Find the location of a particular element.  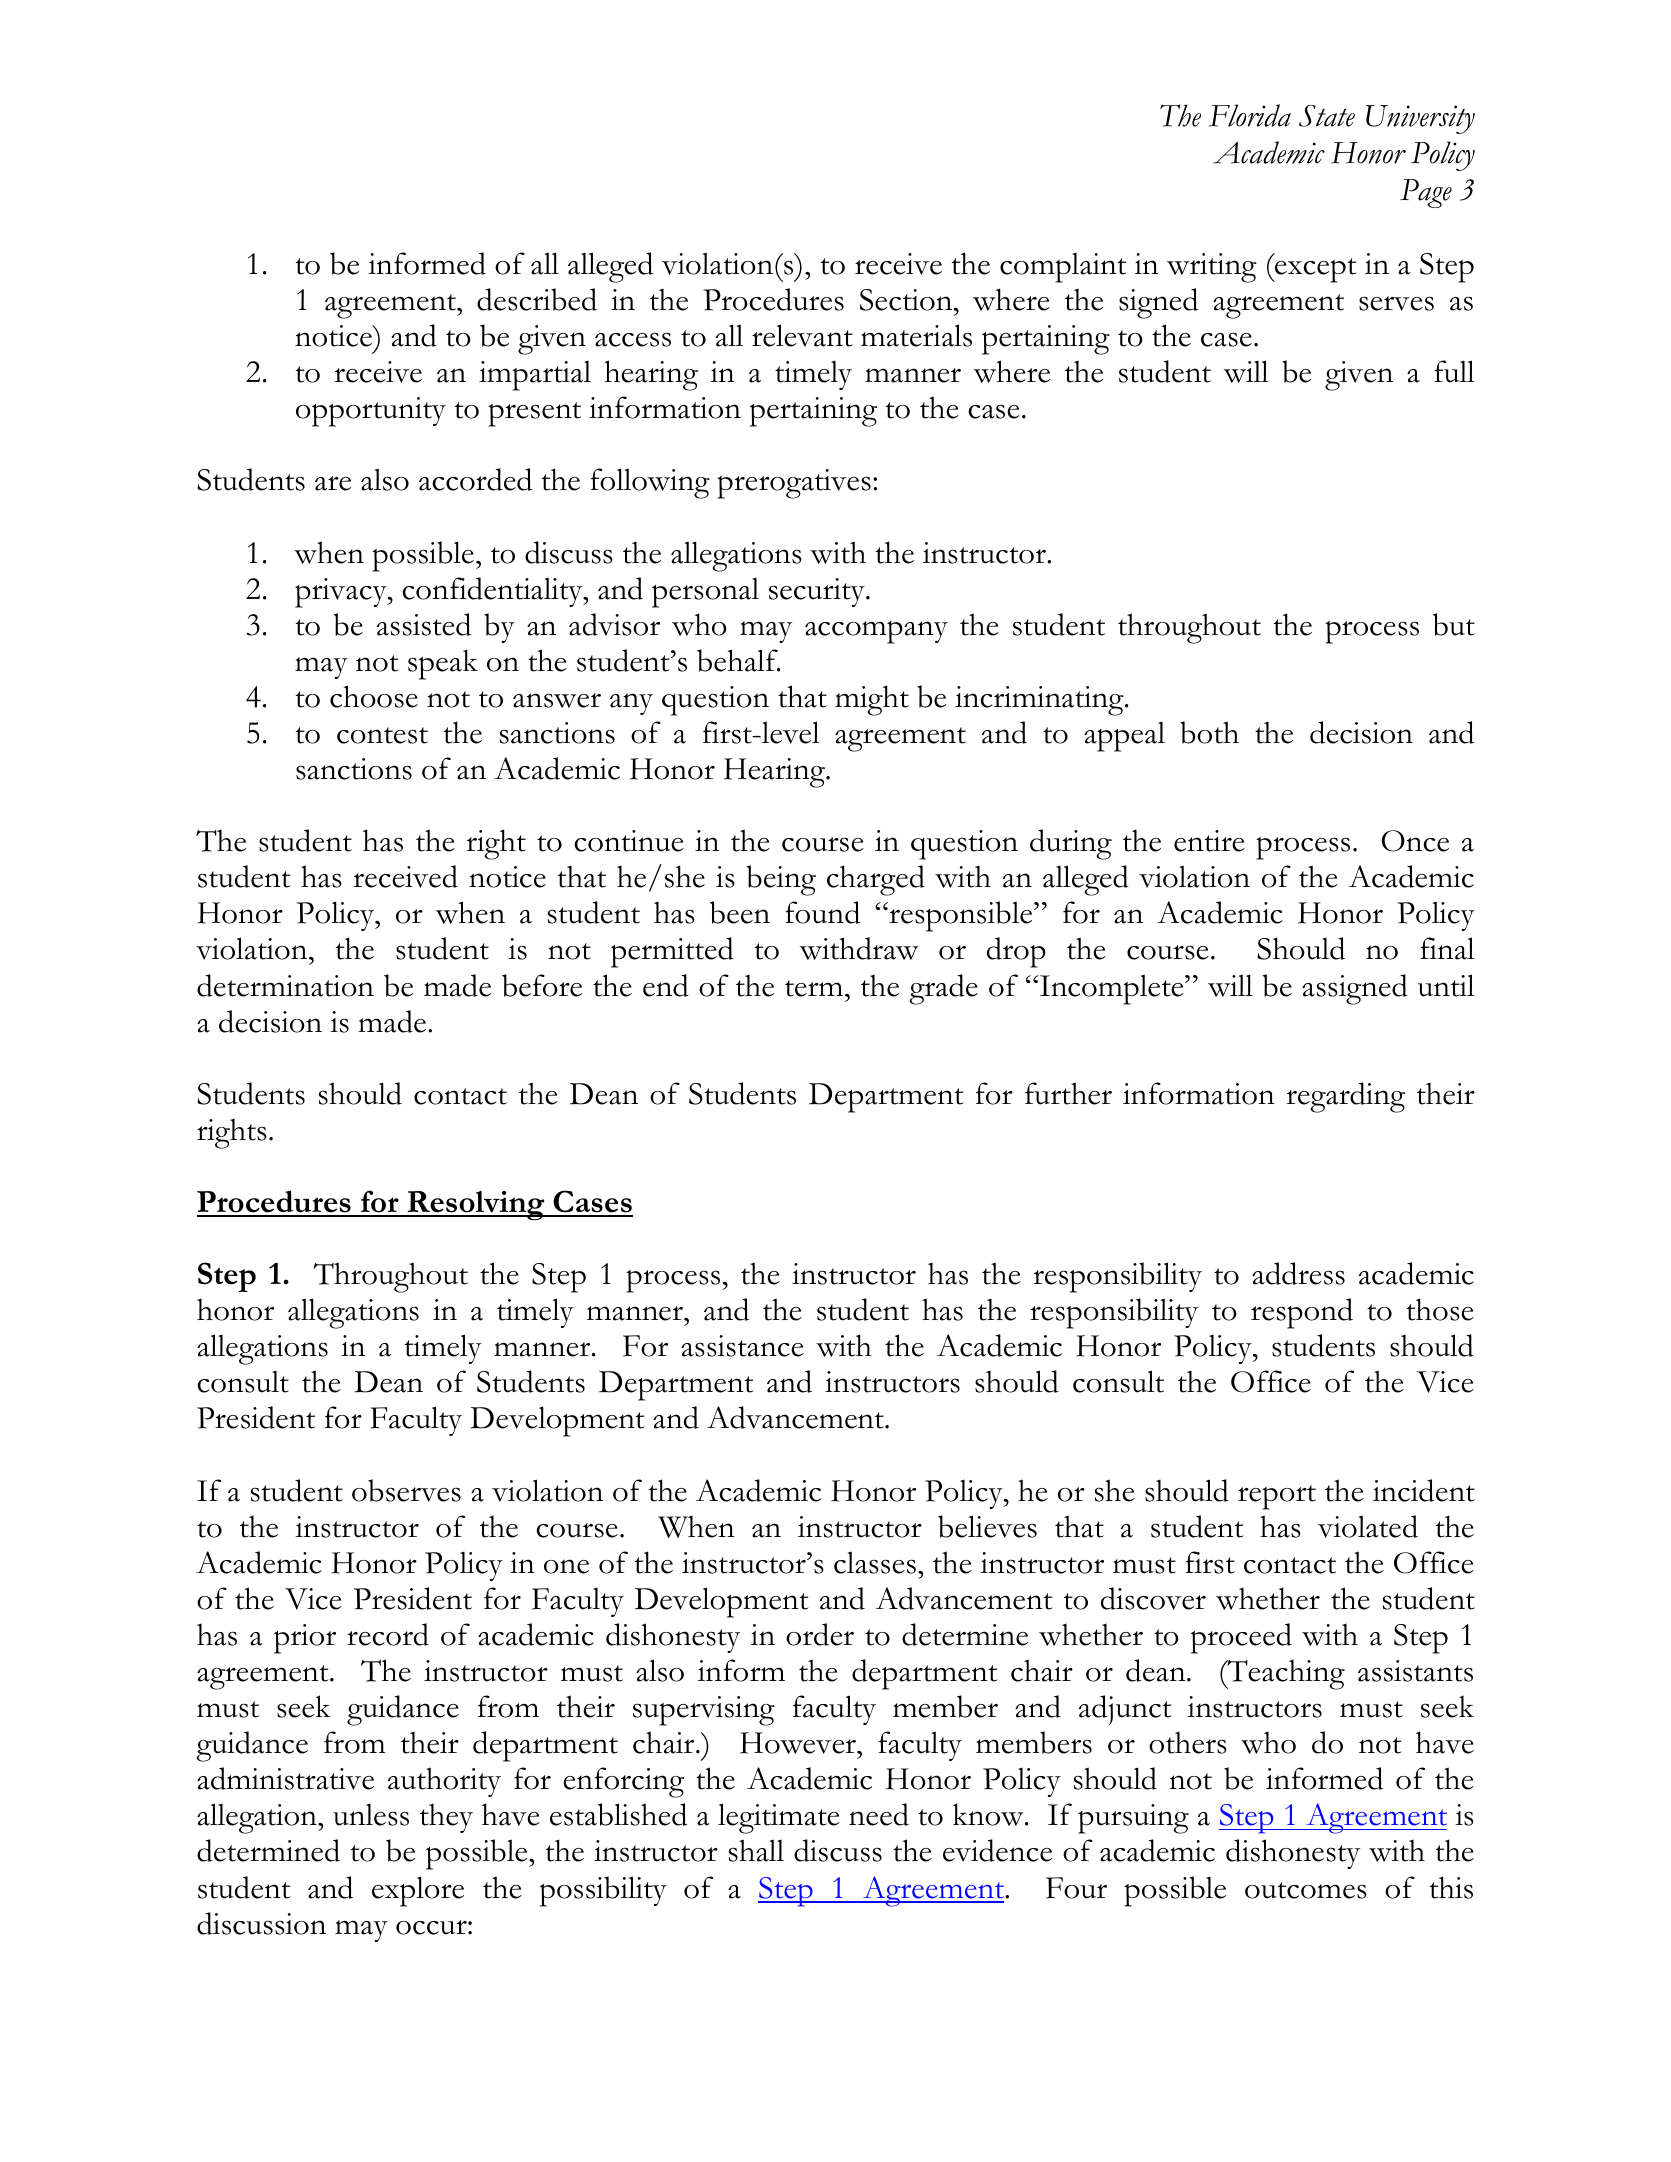

State is located at coordinates (1327, 116).
